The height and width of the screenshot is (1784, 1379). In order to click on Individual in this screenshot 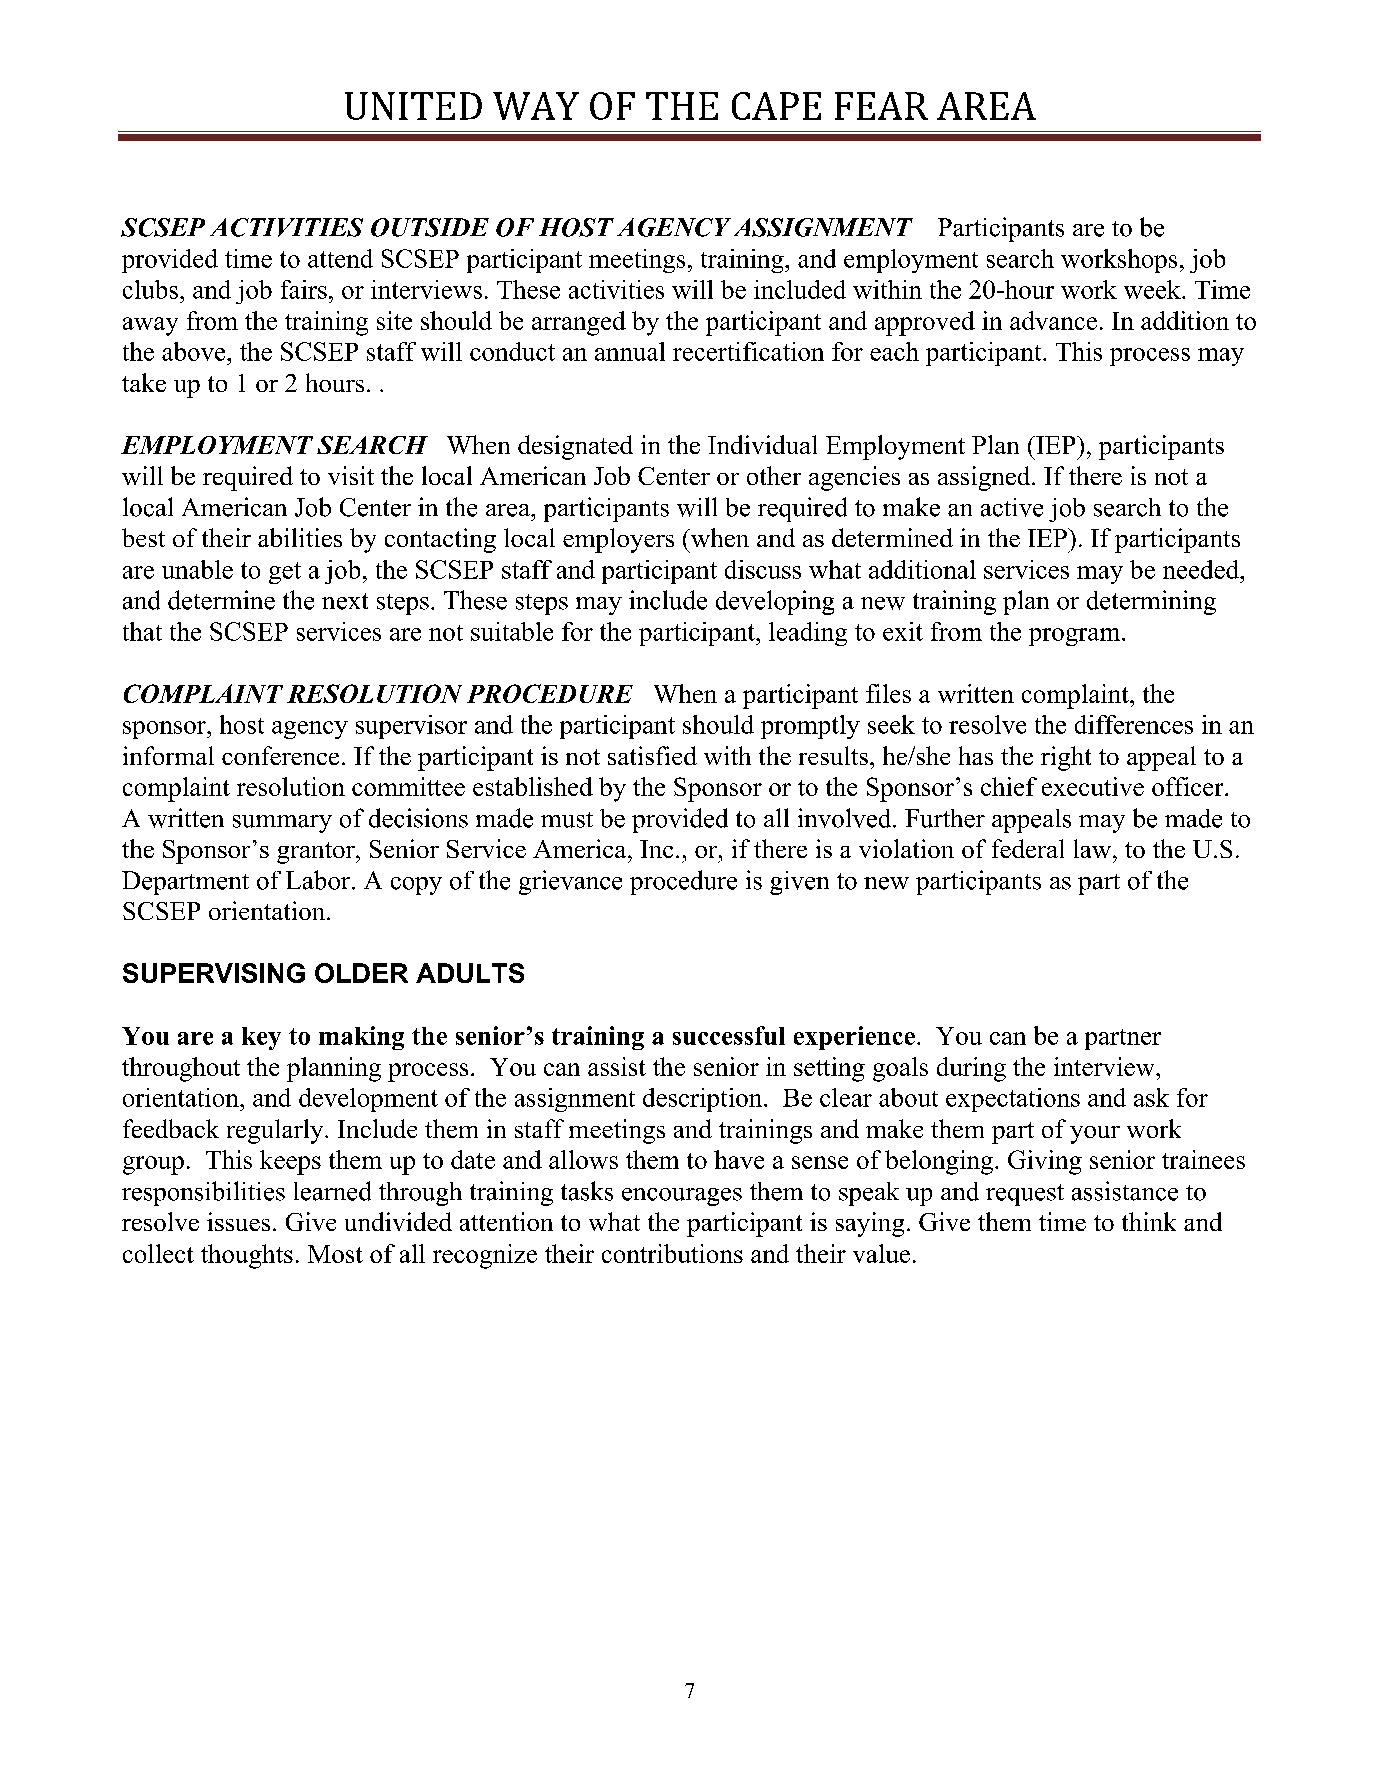, I will do `click(762, 444)`.
